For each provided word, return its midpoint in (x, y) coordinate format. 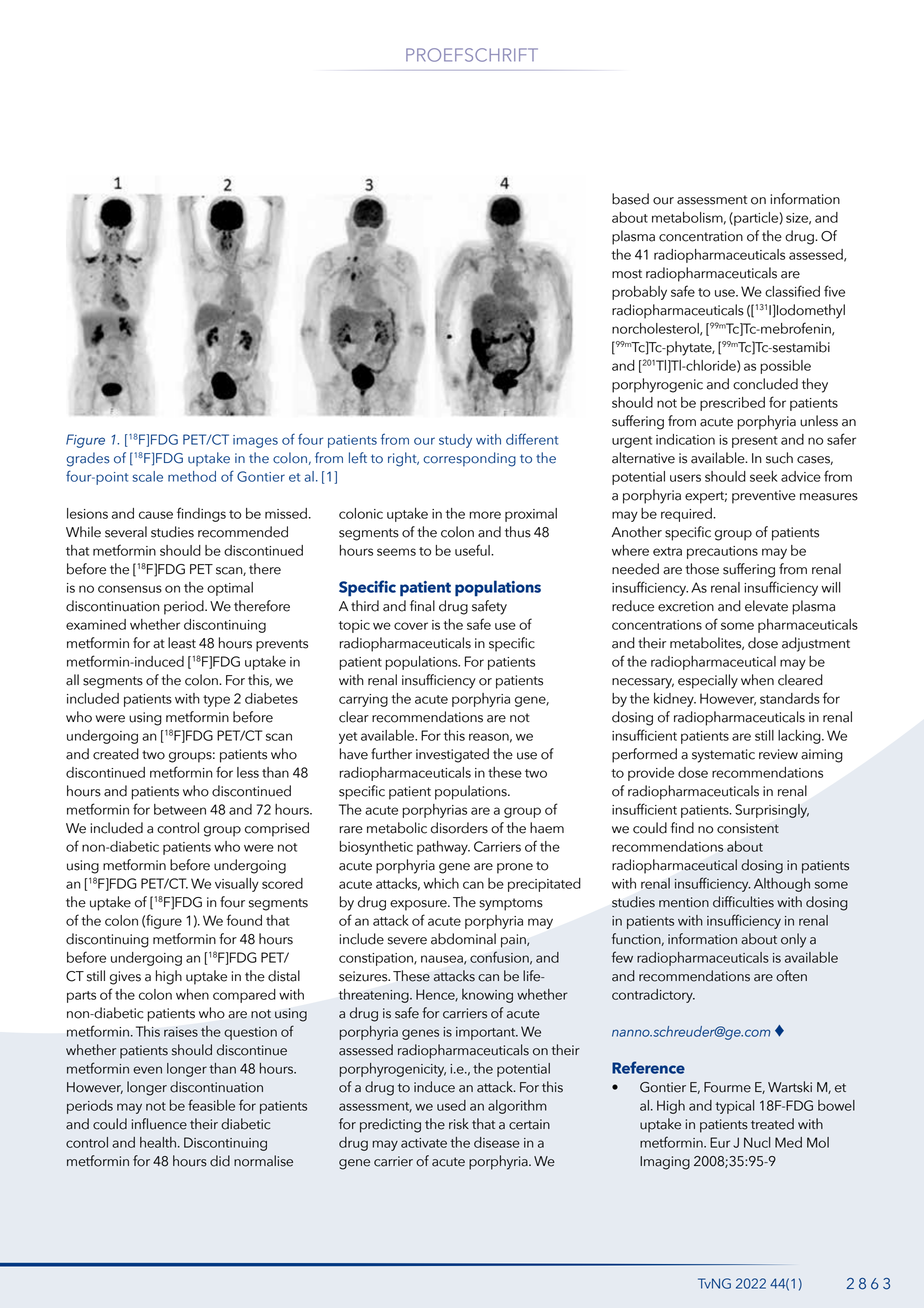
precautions (722, 552)
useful (473, 550)
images (255, 441)
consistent (748, 828)
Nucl (757, 1142)
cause (156, 515)
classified (792, 291)
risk (459, 1124)
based (630, 199)
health (158, 1142)
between (180, 809)
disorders (459, 828)
